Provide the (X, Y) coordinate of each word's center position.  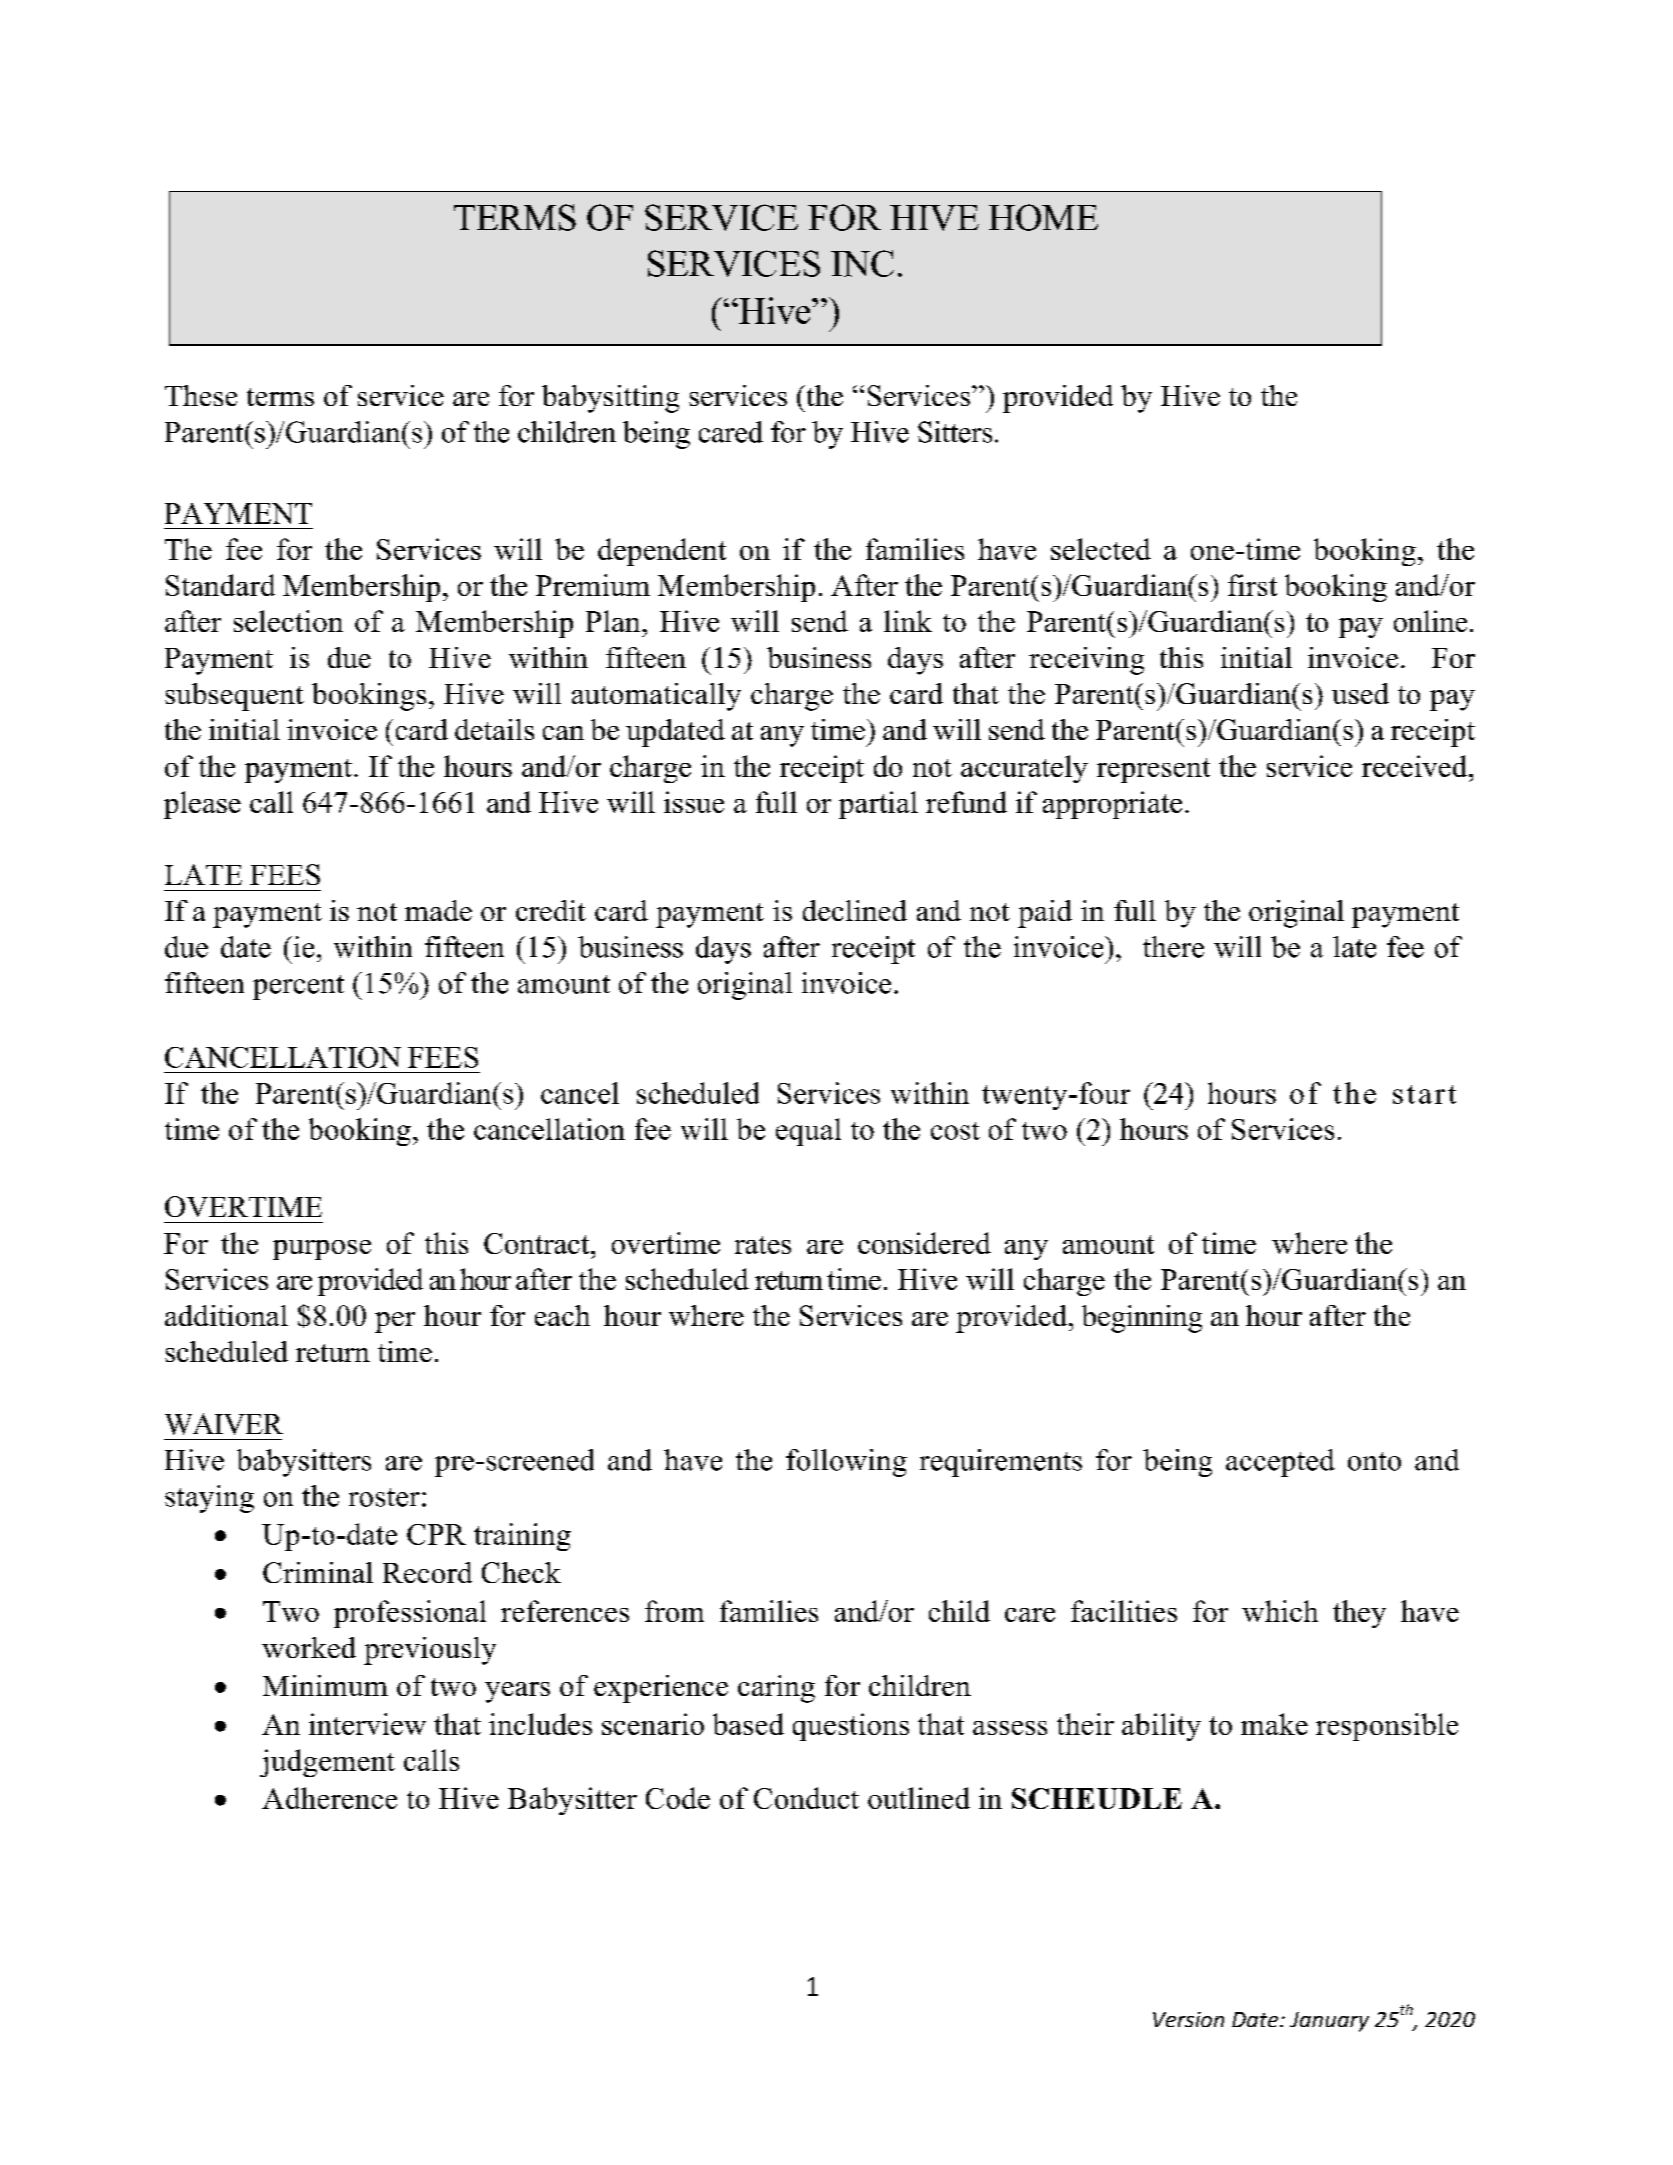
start (1424, 1094)
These (201, 395)
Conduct (806, 1798)
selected (1101, 549)
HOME (1043, 217)
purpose (322, 1250)
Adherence (329, 1798)
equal (808, 1132)
